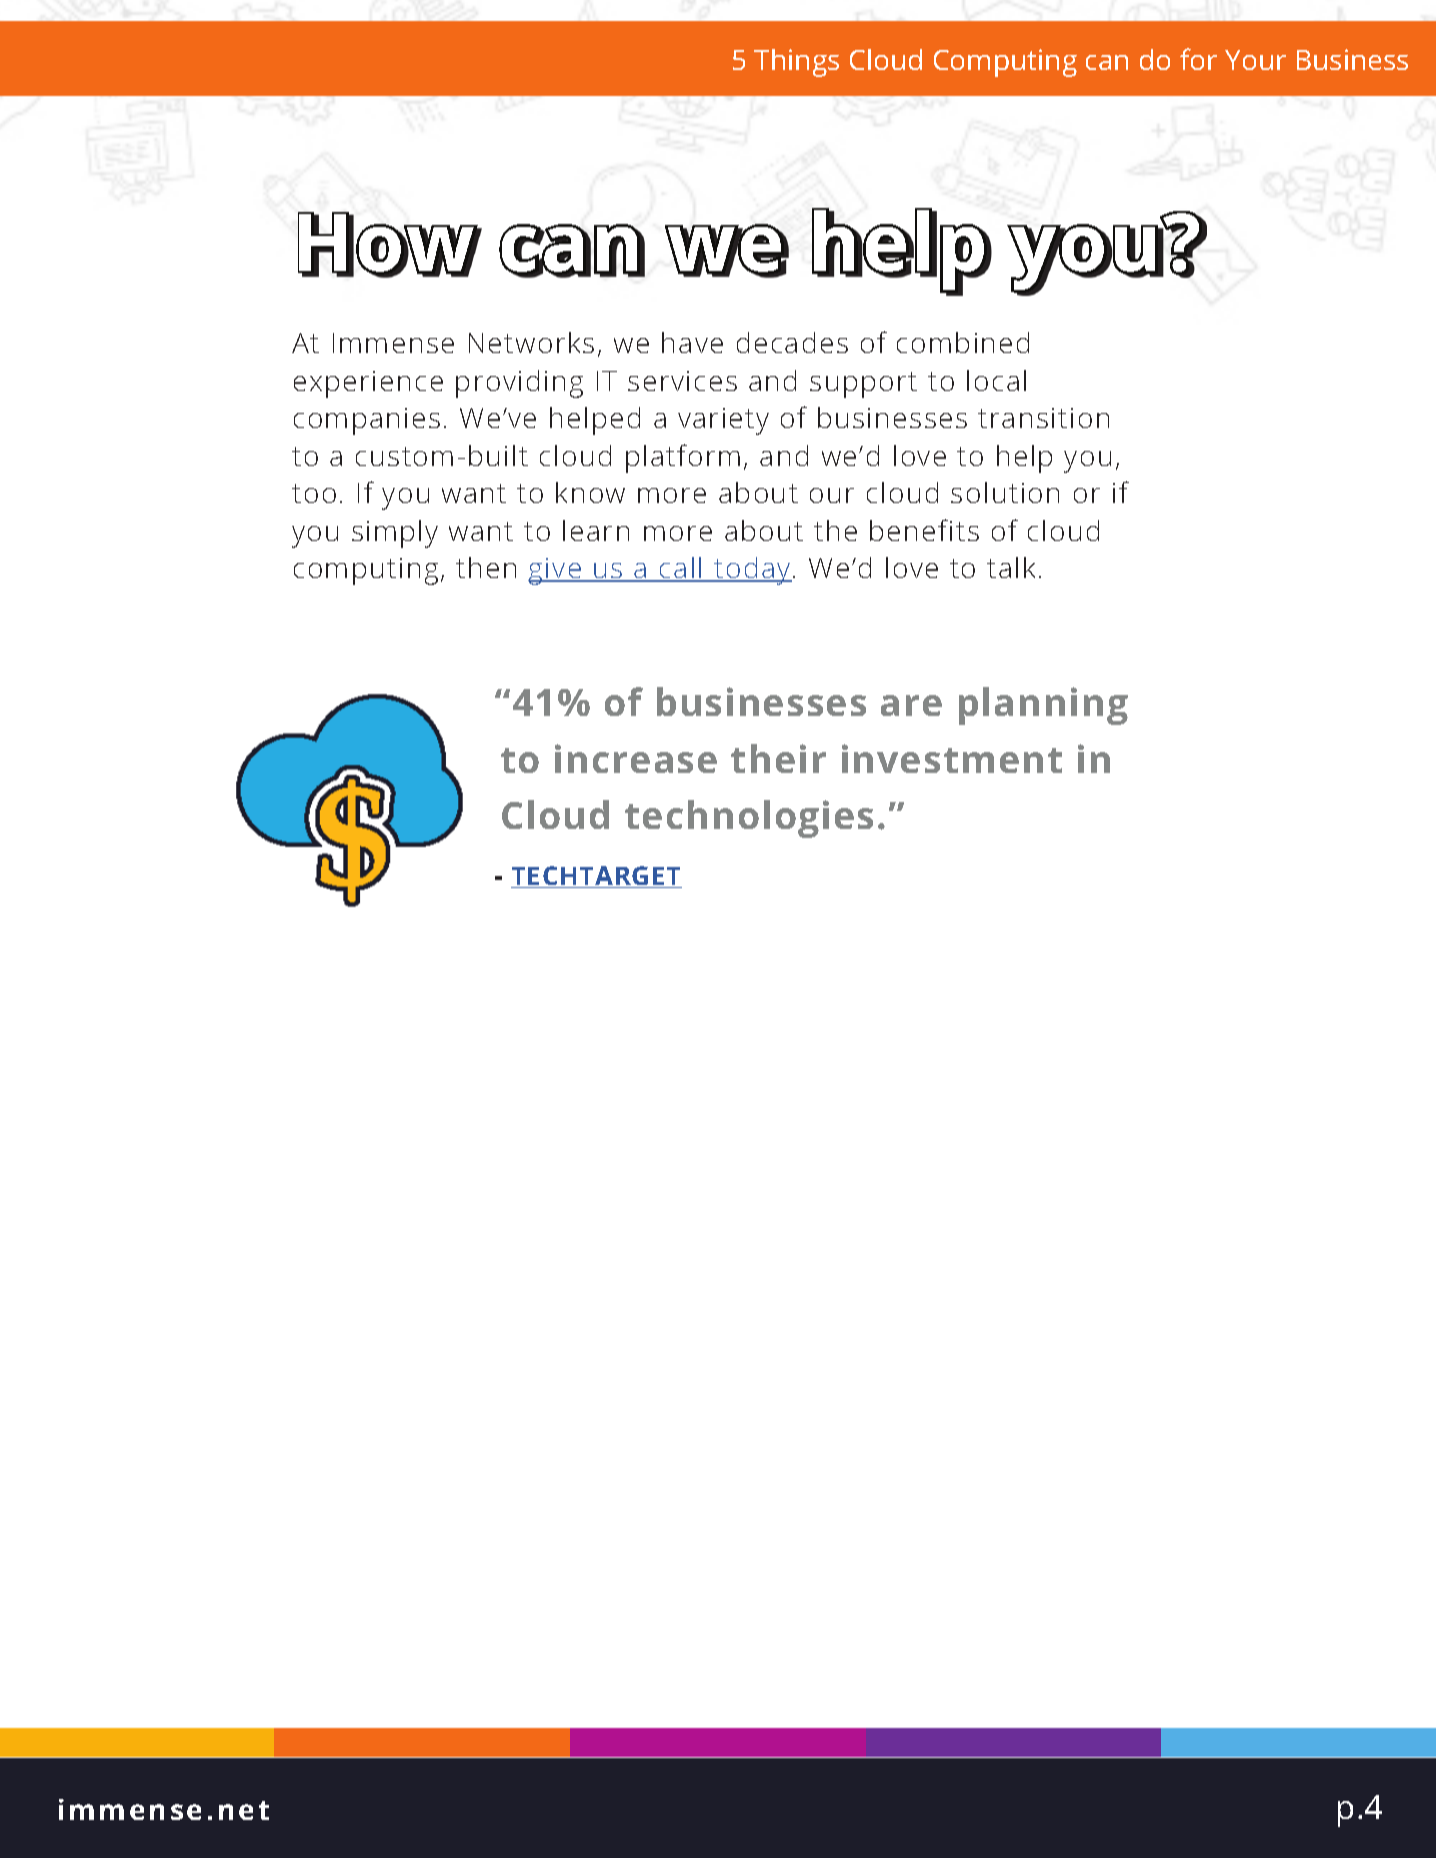  I want to click on local, so click(996, 380).
